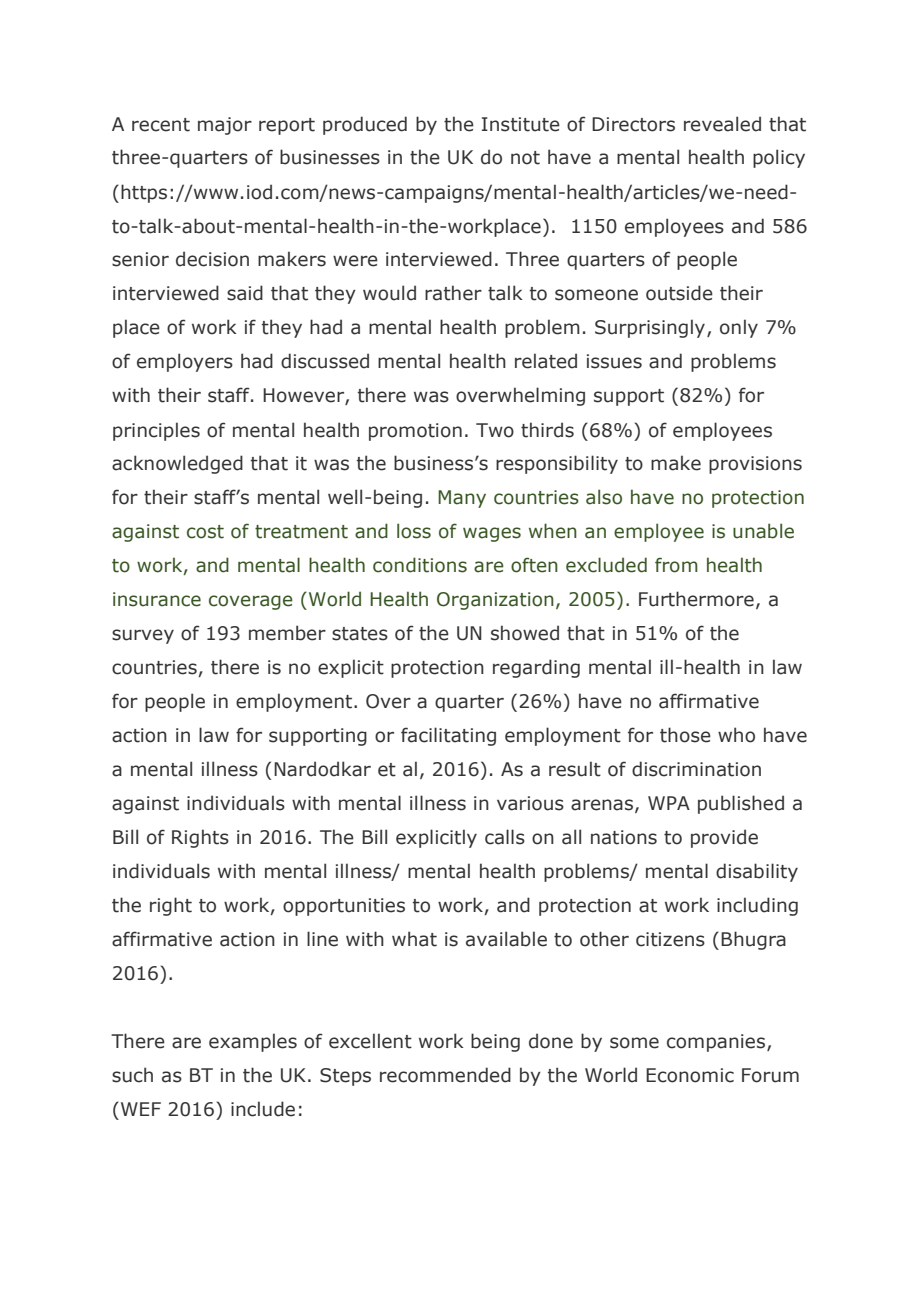  I want to click on employers, so click(185, 362).
